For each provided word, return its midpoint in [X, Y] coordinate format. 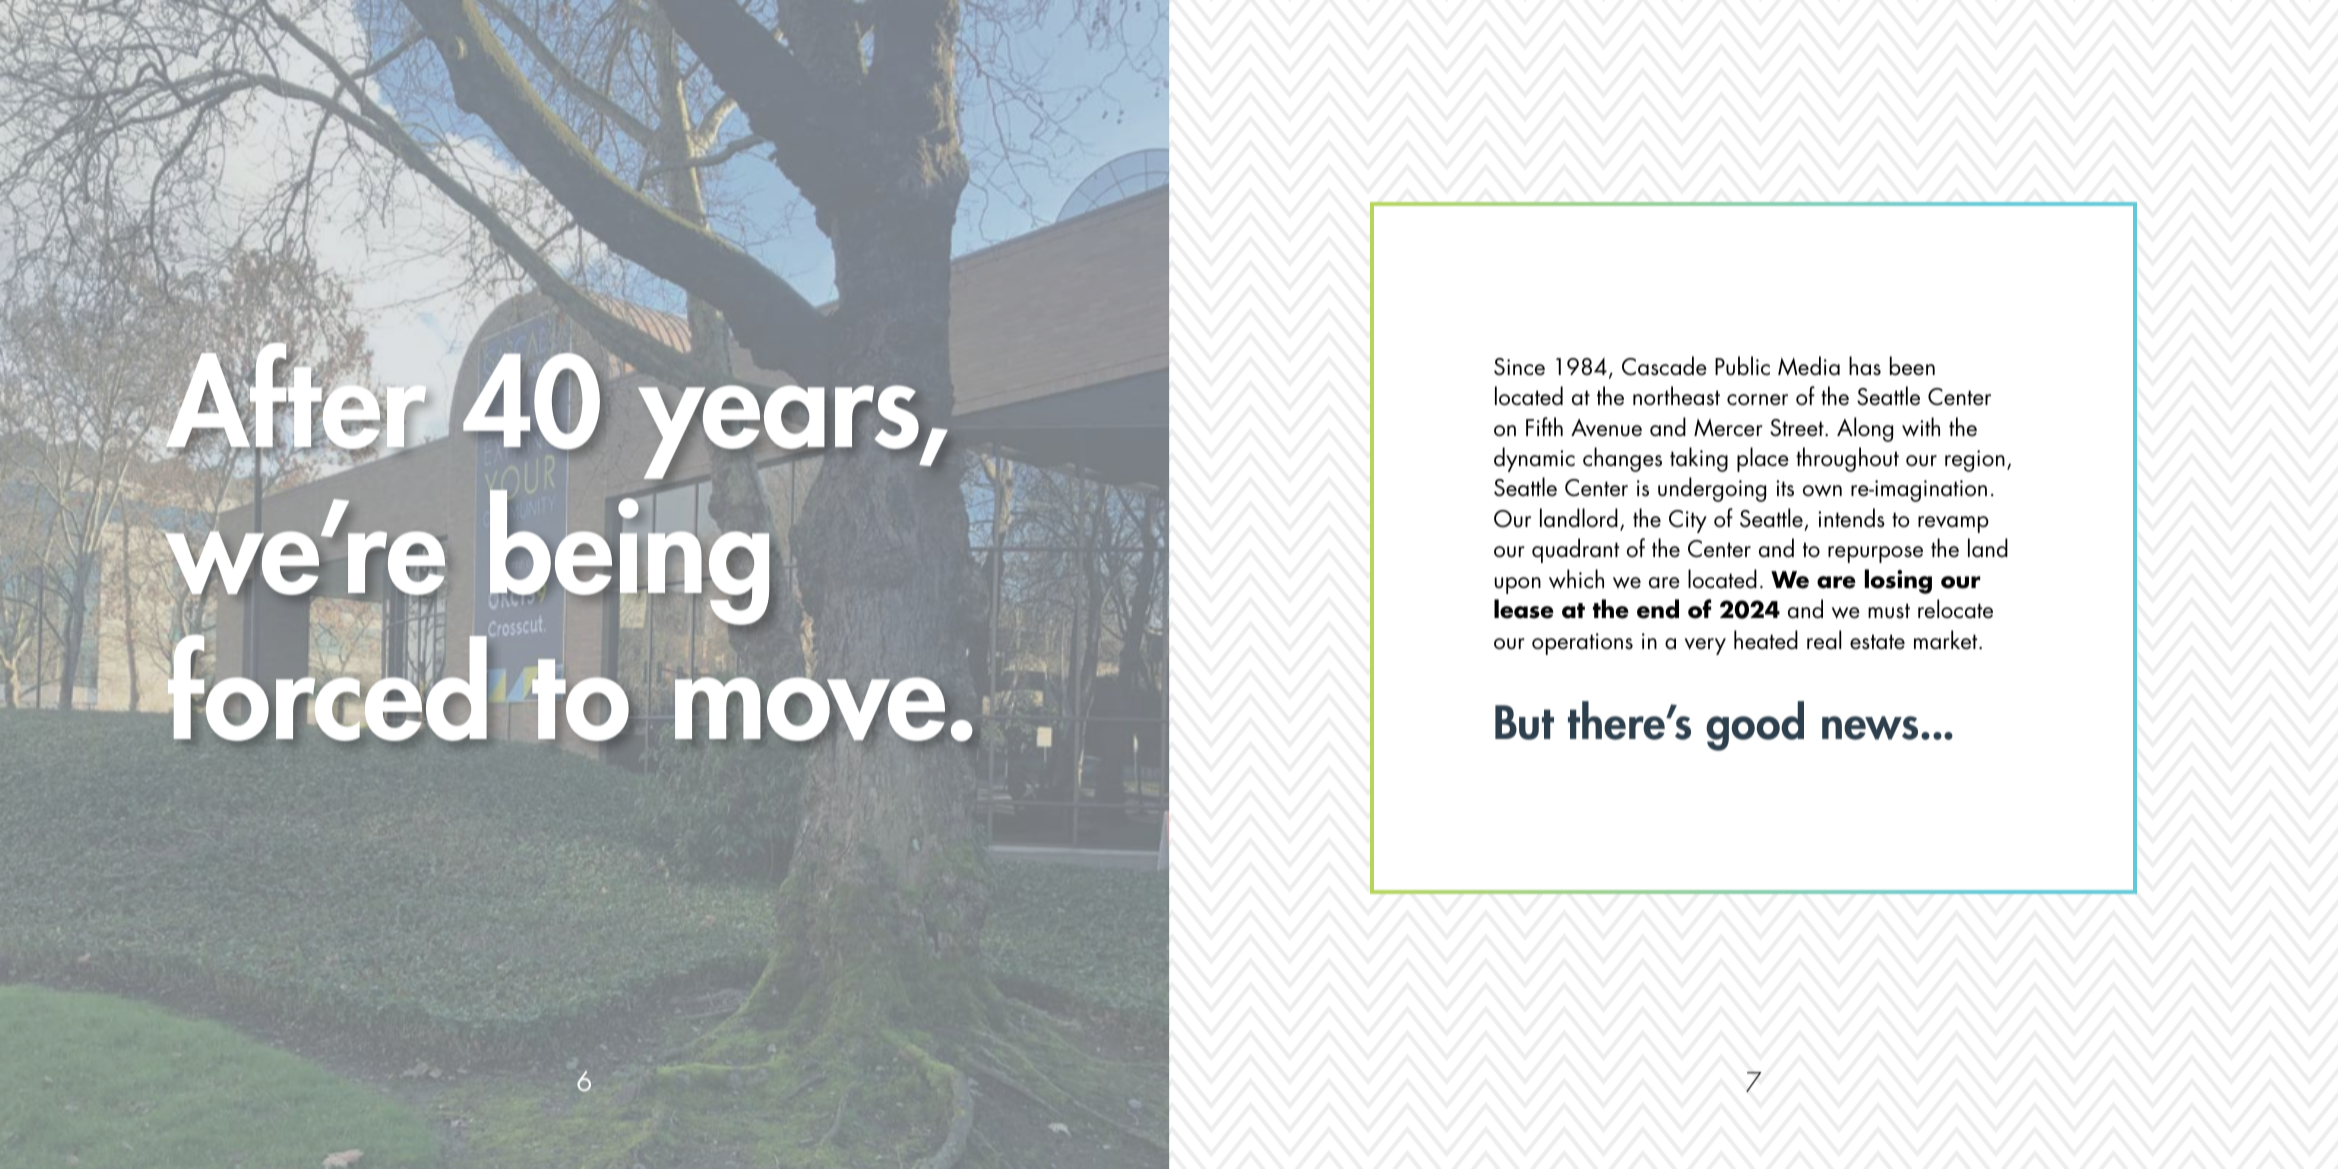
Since [1519, 367]
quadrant [1576, 550]
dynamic [1534, 459]
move [810, 709]
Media [1809, 366]
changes [1622, 459]
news [1870, 728]
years [779, 432]
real [1824, 640]
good [1755, 726]
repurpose [1875, 554]
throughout [1847, 459]
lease [1524, 609]
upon [1518, 585]
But [1524, 722]
